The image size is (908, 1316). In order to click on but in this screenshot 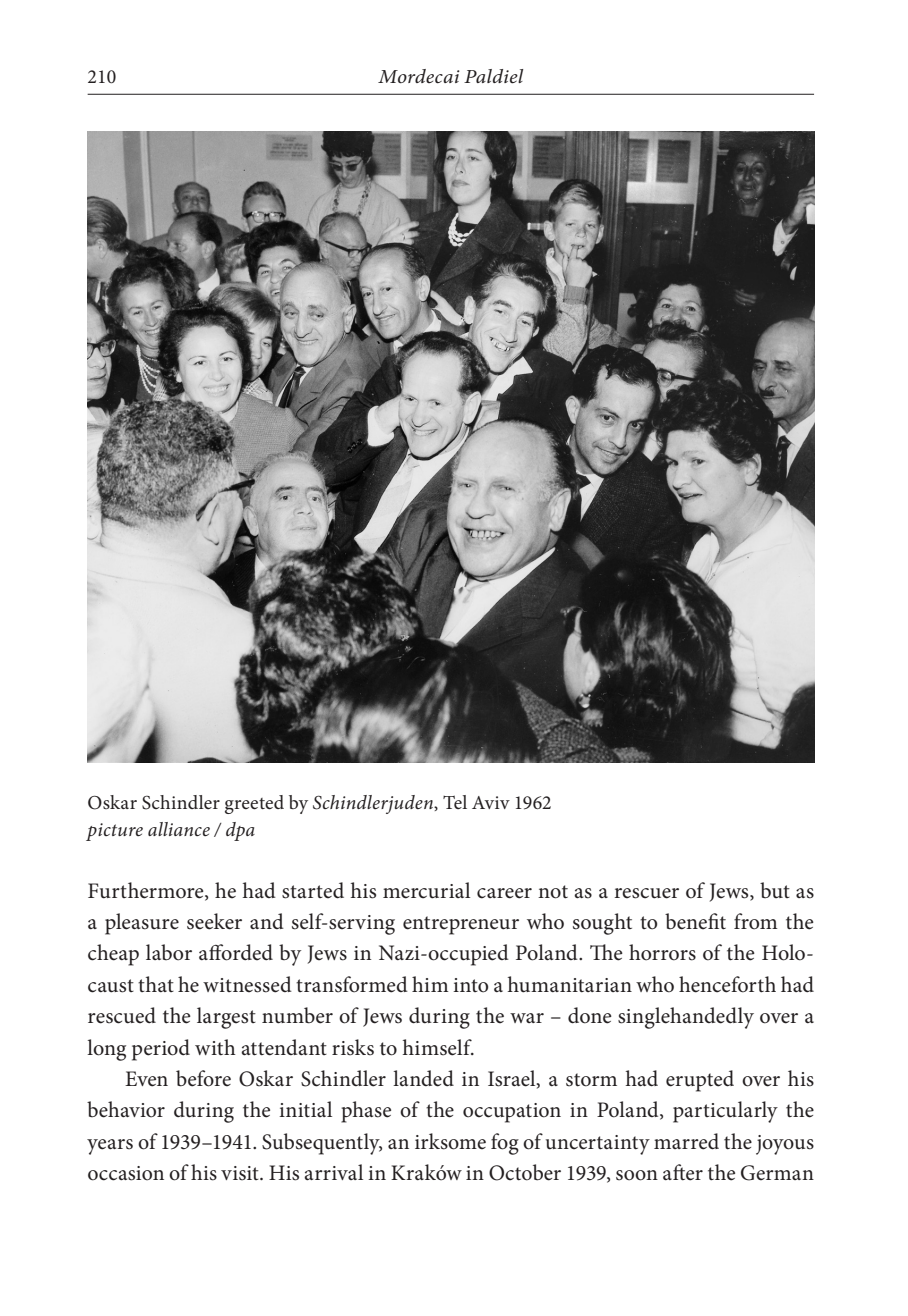, I will do `click(775, 890)`.
